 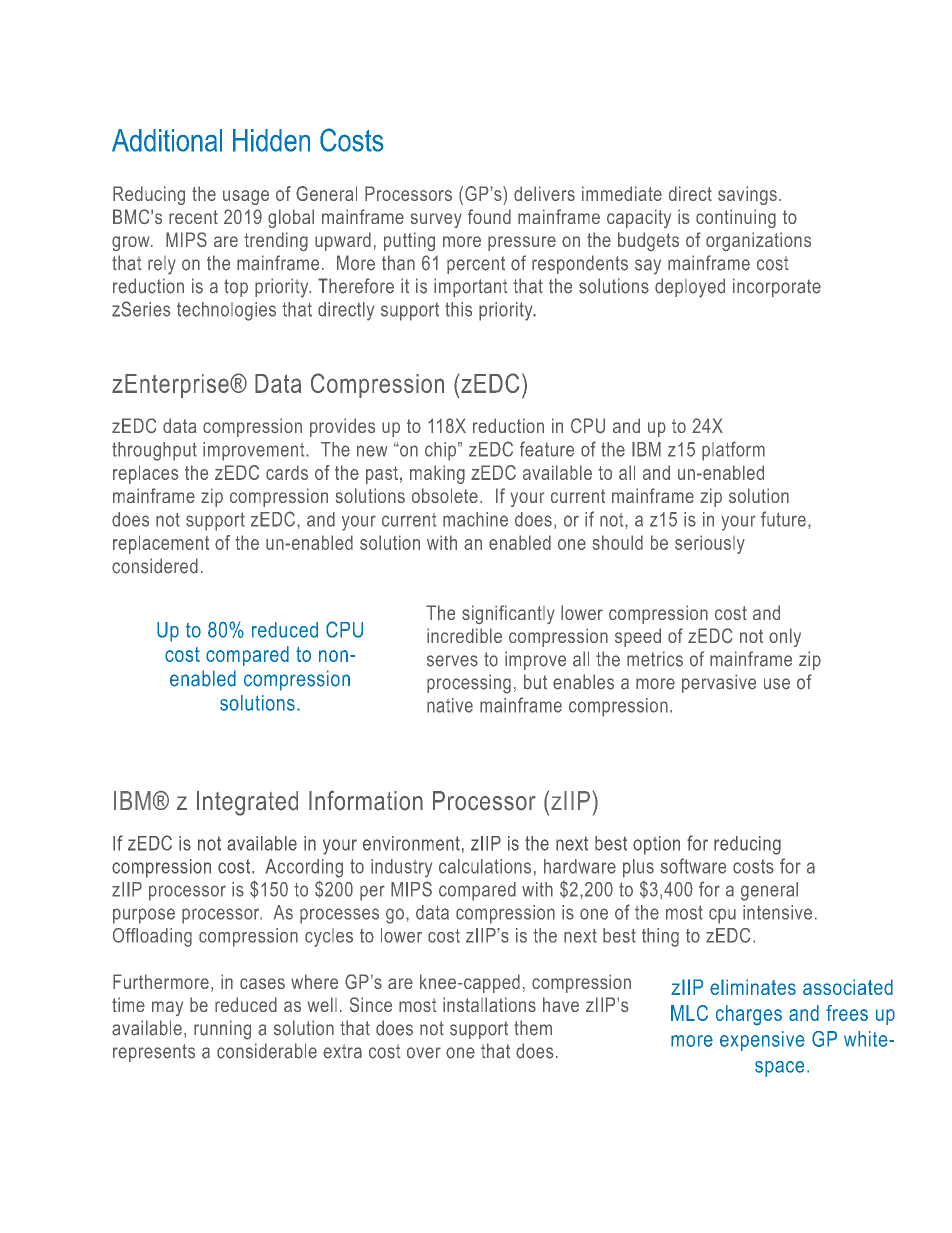 I want to click on running, so click(x=222, y=1030).
